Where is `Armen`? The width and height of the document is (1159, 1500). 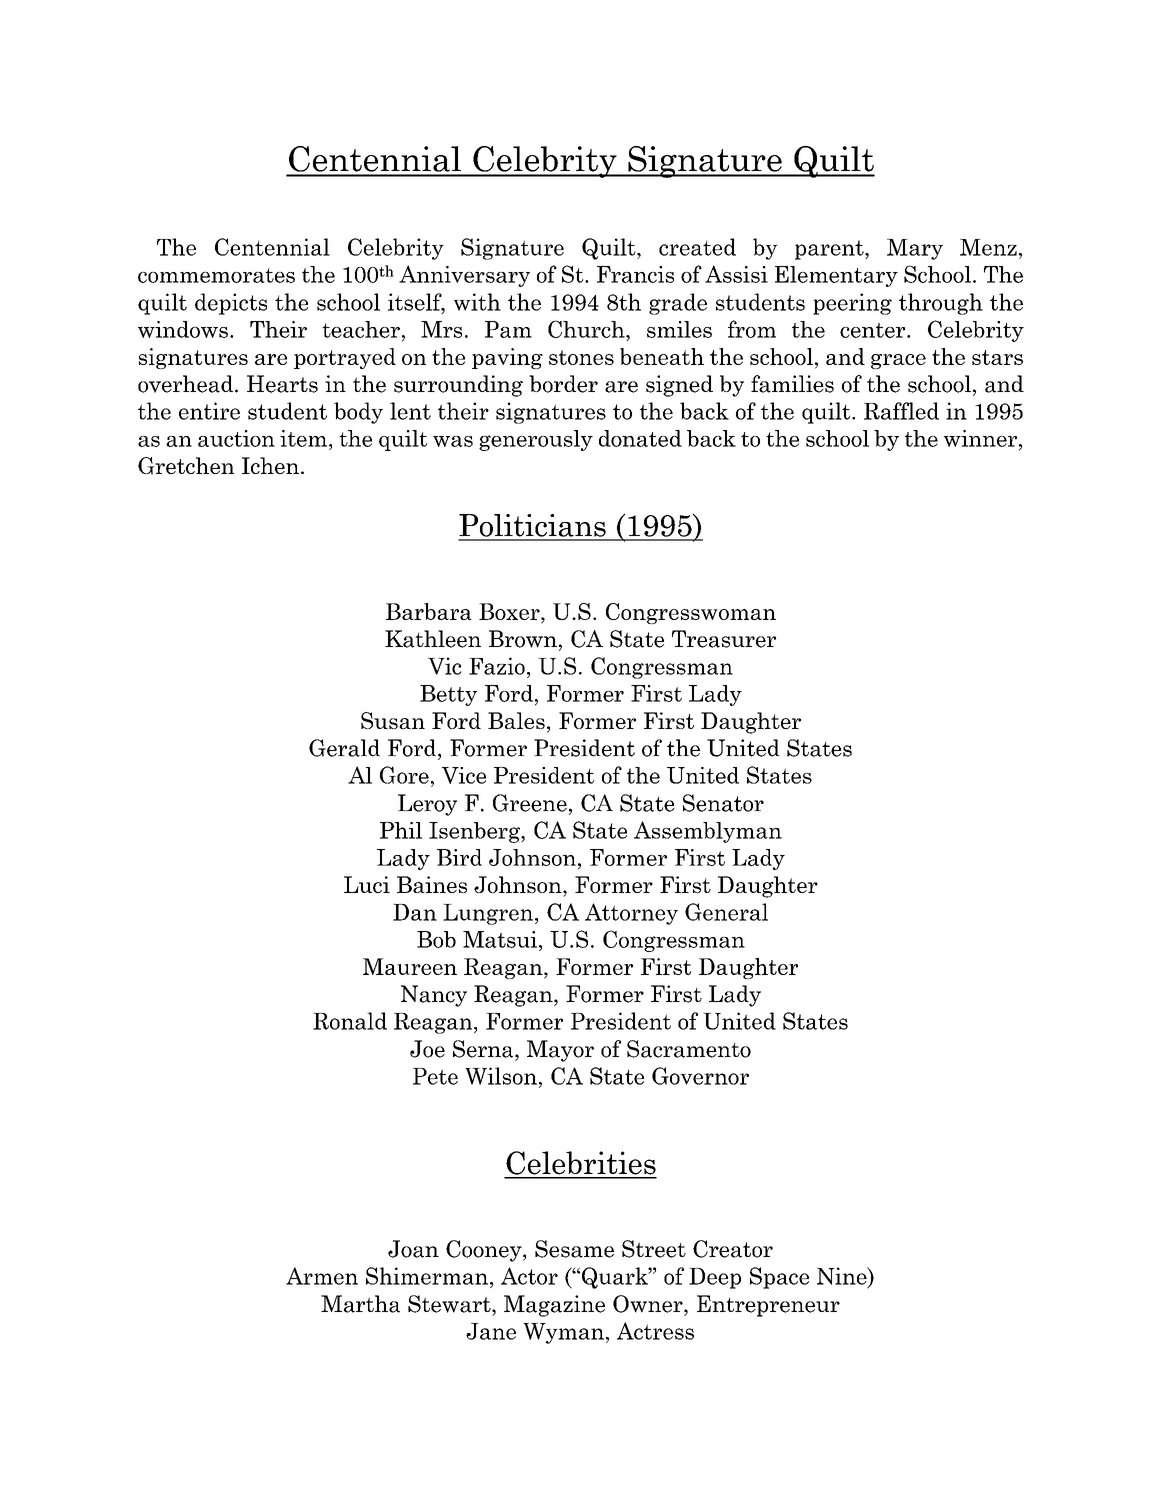
Armen is located at coordinates (322, 1276).
